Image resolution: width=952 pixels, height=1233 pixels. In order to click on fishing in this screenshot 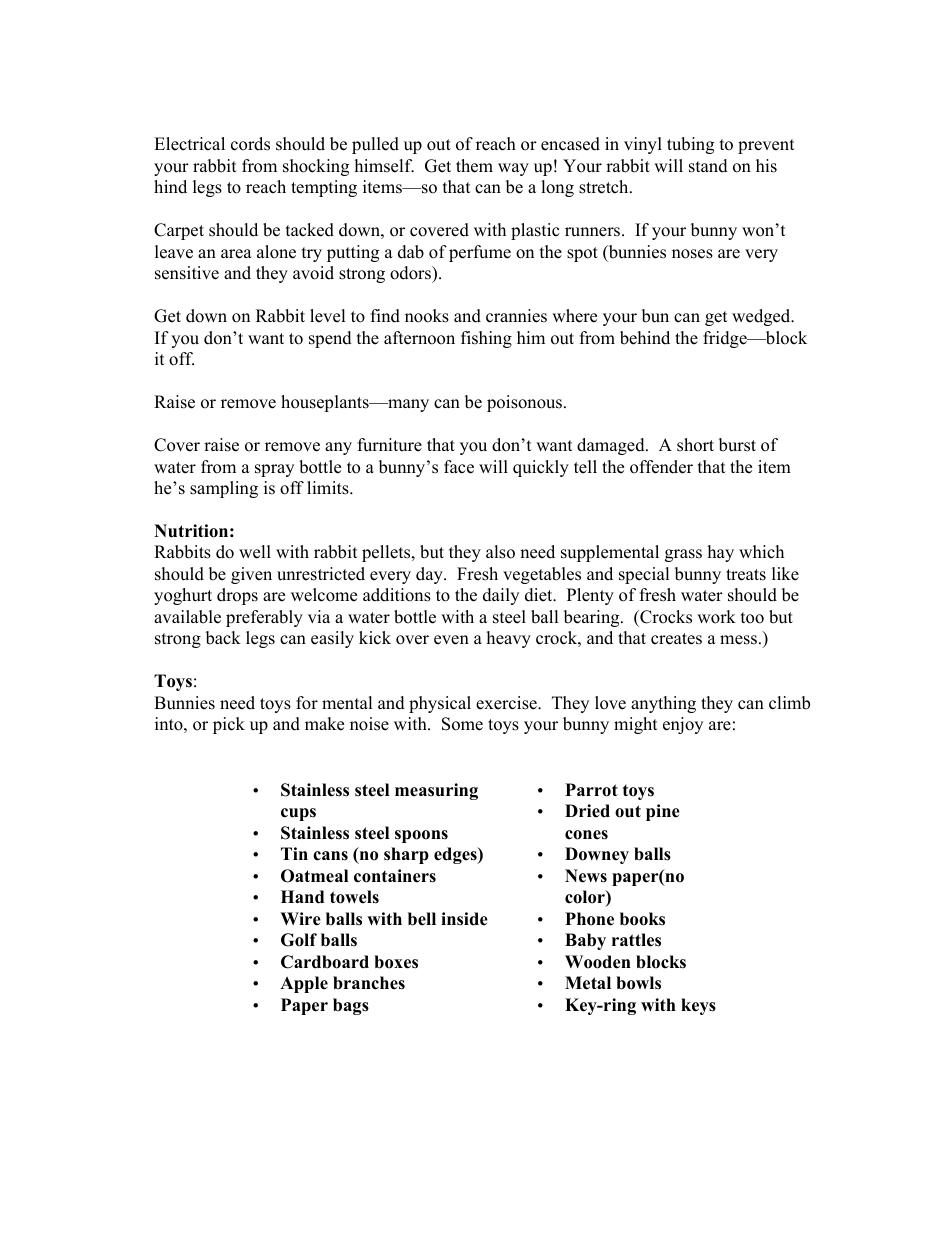, I will do `click(486, 339)`.
